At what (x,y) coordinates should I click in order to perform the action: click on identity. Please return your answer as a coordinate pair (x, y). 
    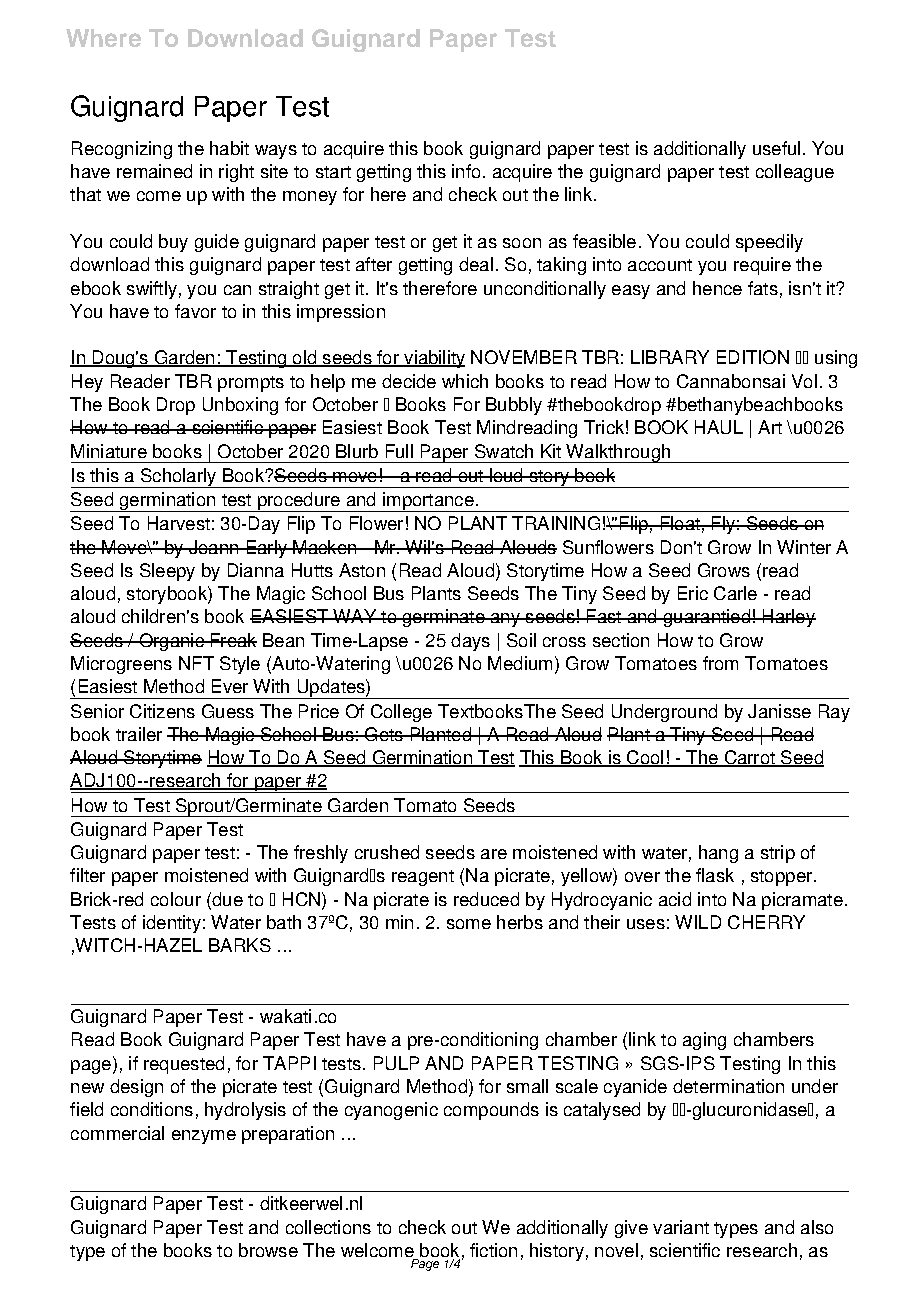
    Looking at the image, I should click on (172, 924).
